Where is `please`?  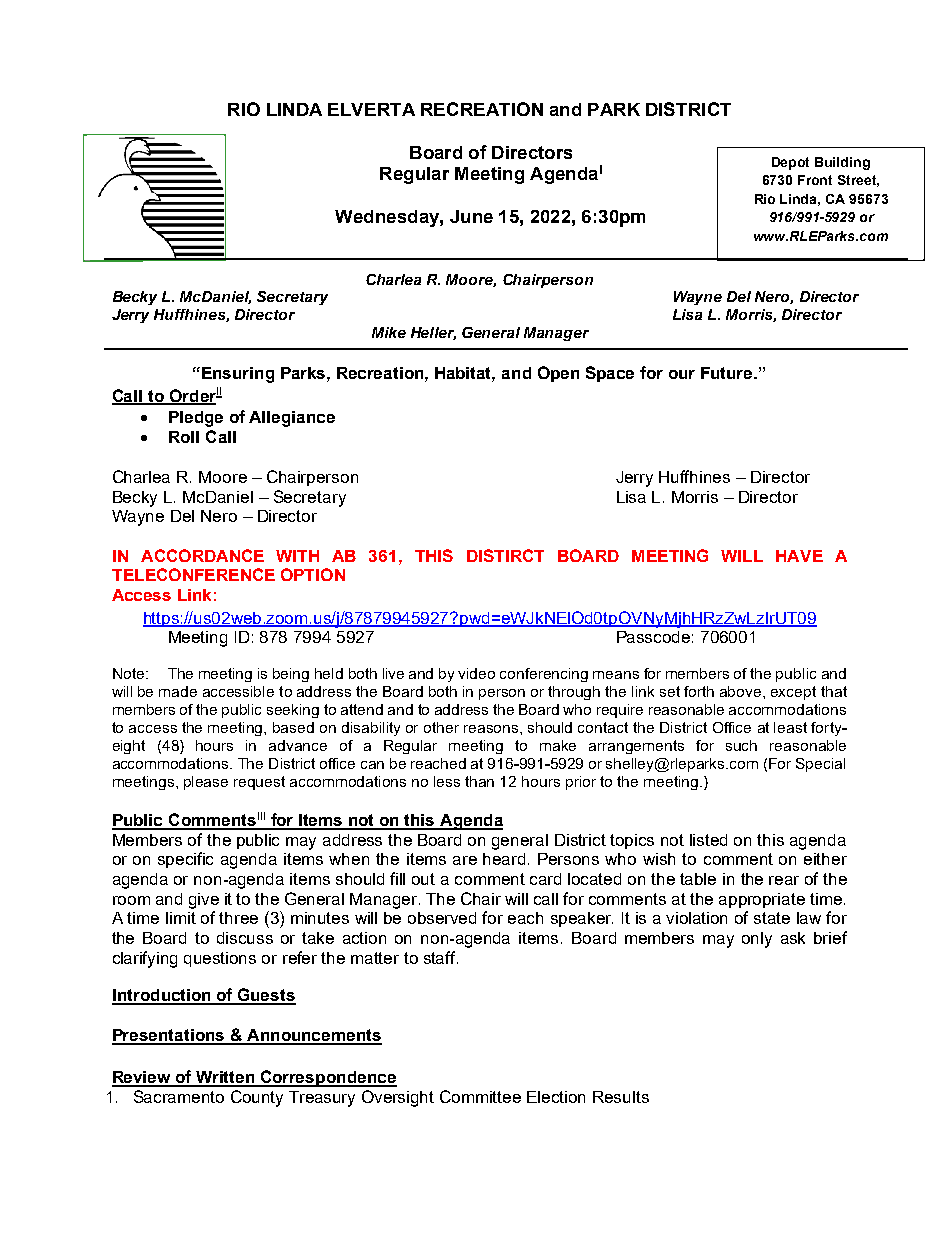 please is located at coordinates (206, 783).
